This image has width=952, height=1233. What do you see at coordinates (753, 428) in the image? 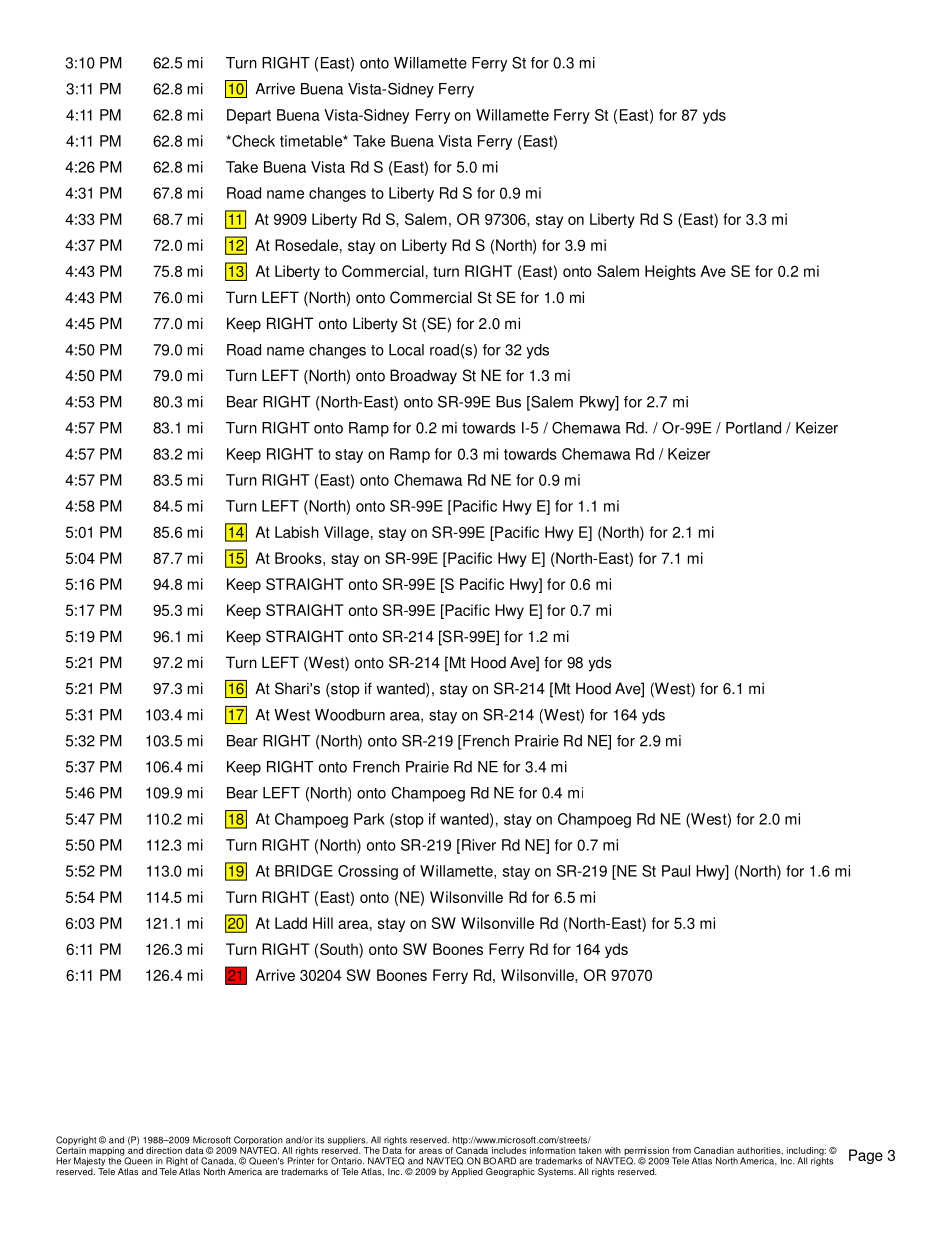
I see `Portland` at bounding box center [753, 428].
